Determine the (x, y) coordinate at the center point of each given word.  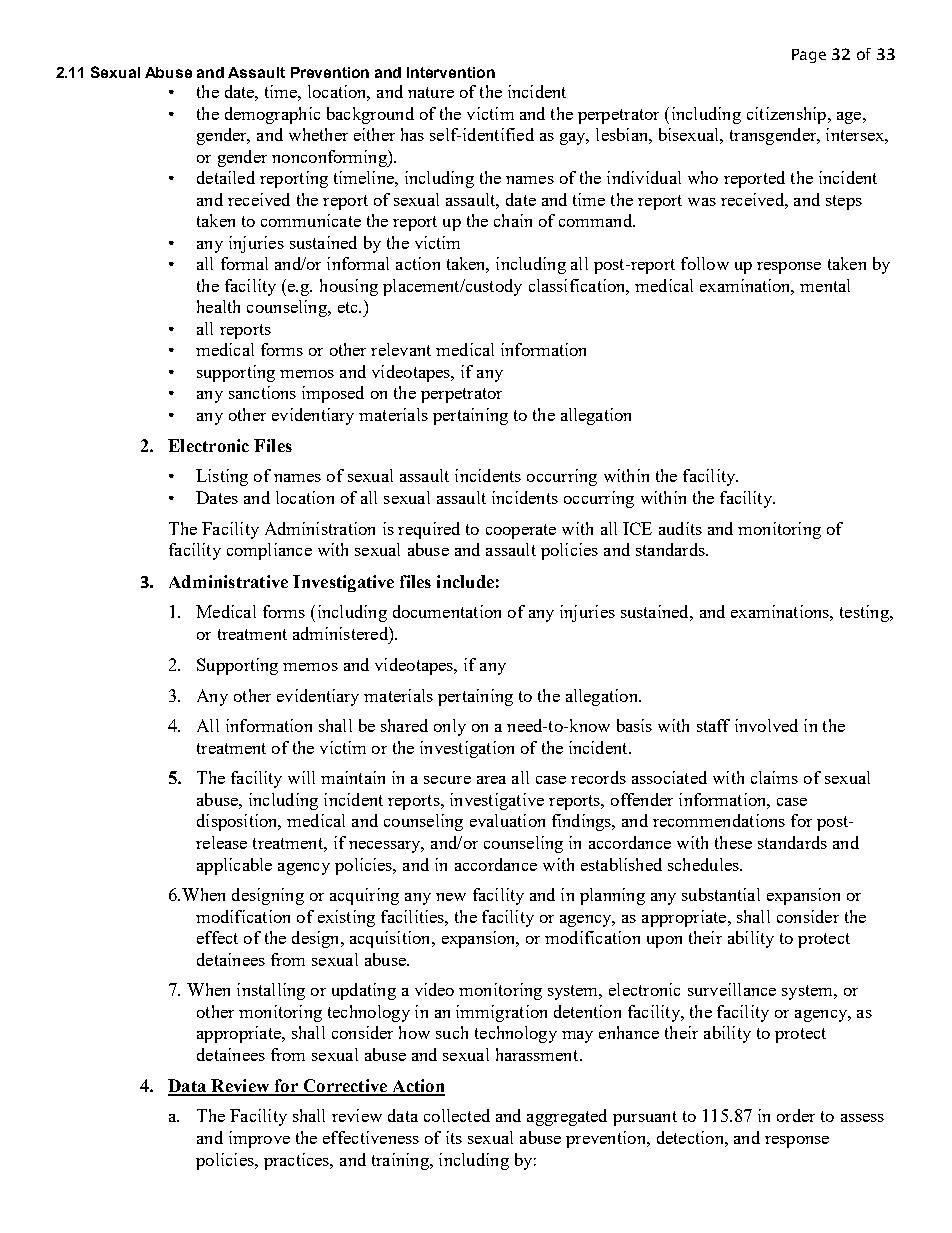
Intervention (451, 72)
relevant (401, 349)
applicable (234, 866)
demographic (272, 115)
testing (865, 613)
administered (341, 633)
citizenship (786, 115)
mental (825, 285)
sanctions (262, 392)
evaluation (507, 820)
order (796, 1115)
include (465, 581)
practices (298, 1161)
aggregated (567, 1117)
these (733, 842)
